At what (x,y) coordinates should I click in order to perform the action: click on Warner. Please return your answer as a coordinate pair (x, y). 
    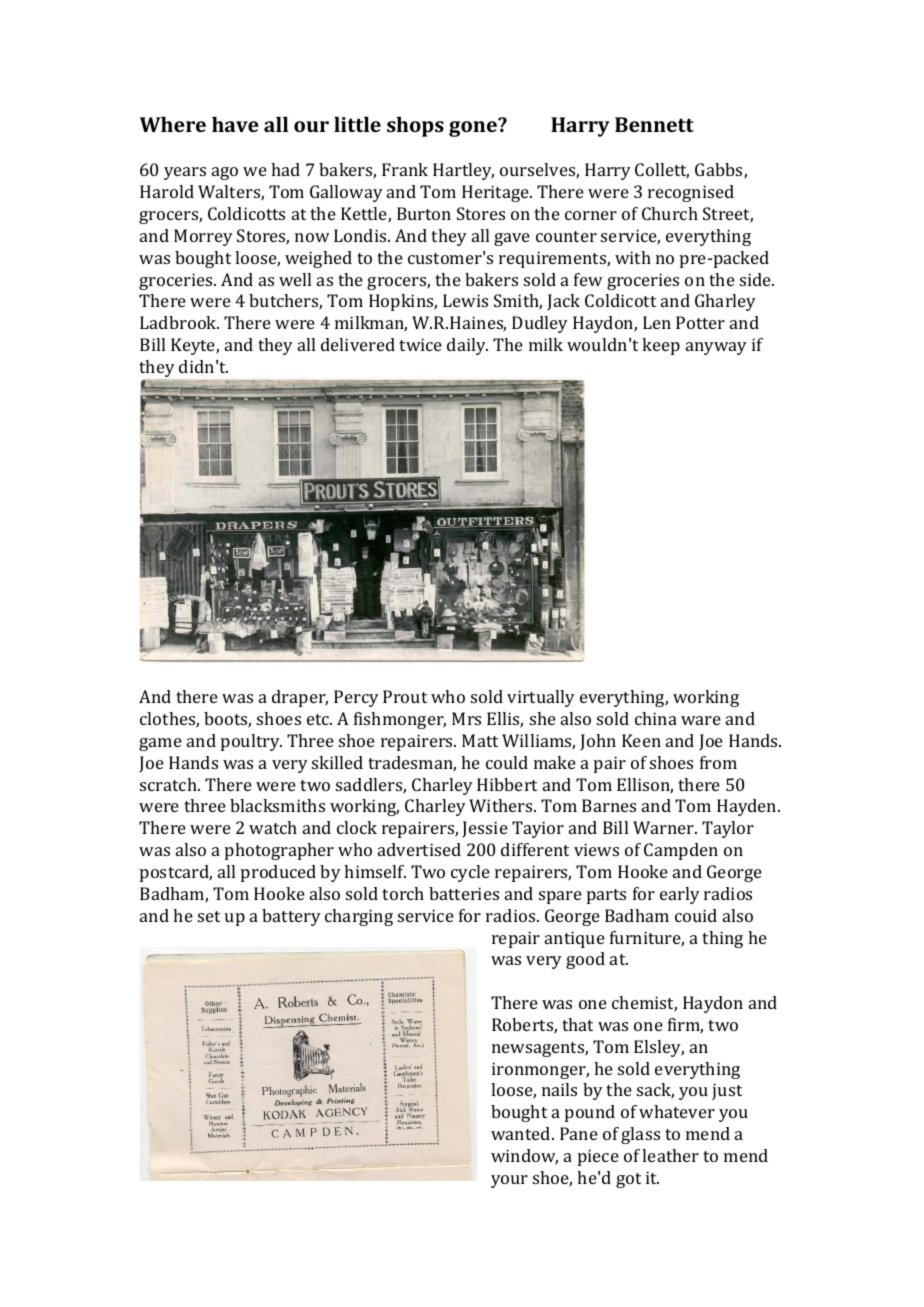
    Looking at the image, I should click on (664, 827).
